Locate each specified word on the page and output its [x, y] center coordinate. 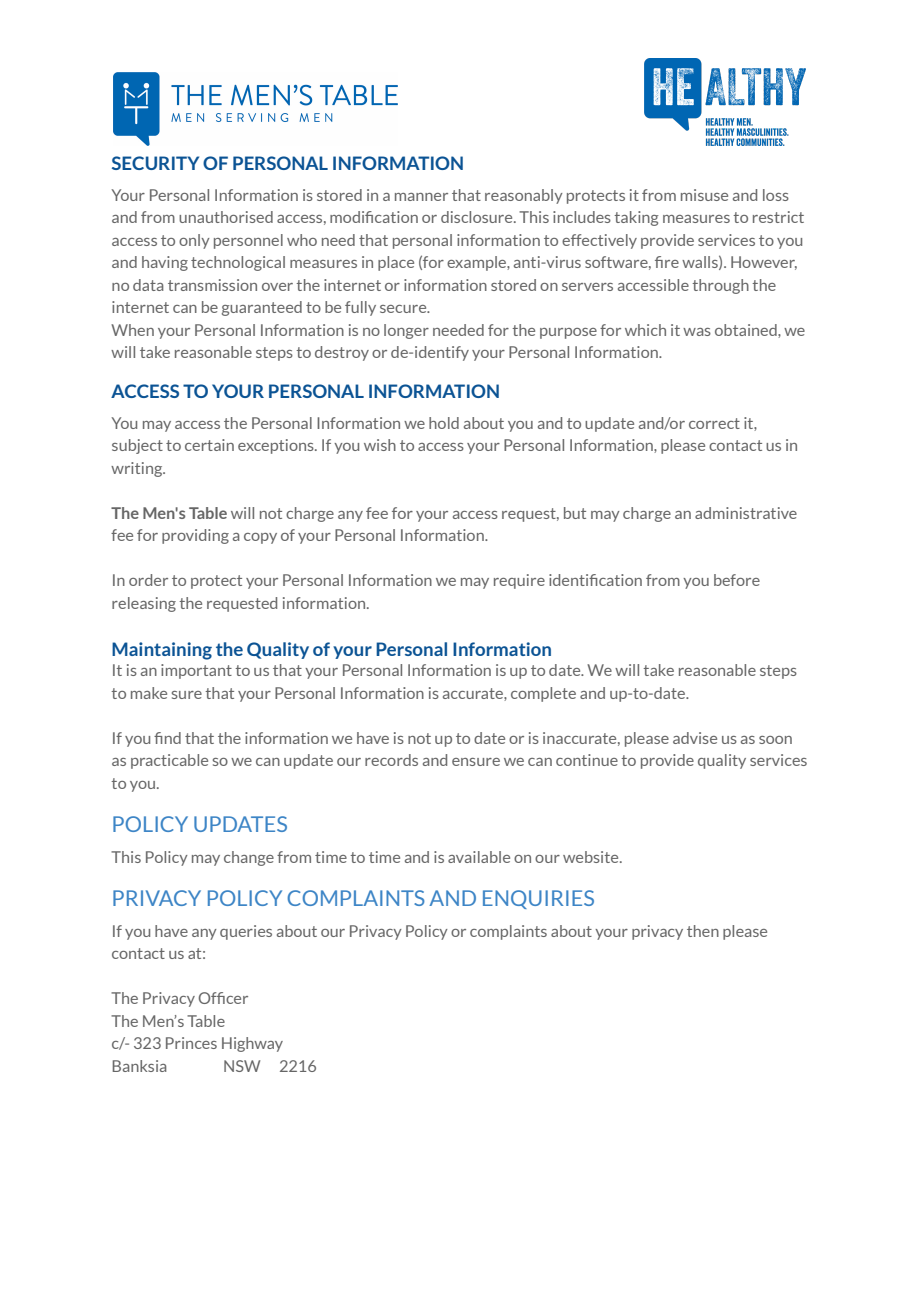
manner [421, 197]
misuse [704, 195]
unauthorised [226, 217]
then [703, 931]
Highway [252, 1044]
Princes [191, 1043]
